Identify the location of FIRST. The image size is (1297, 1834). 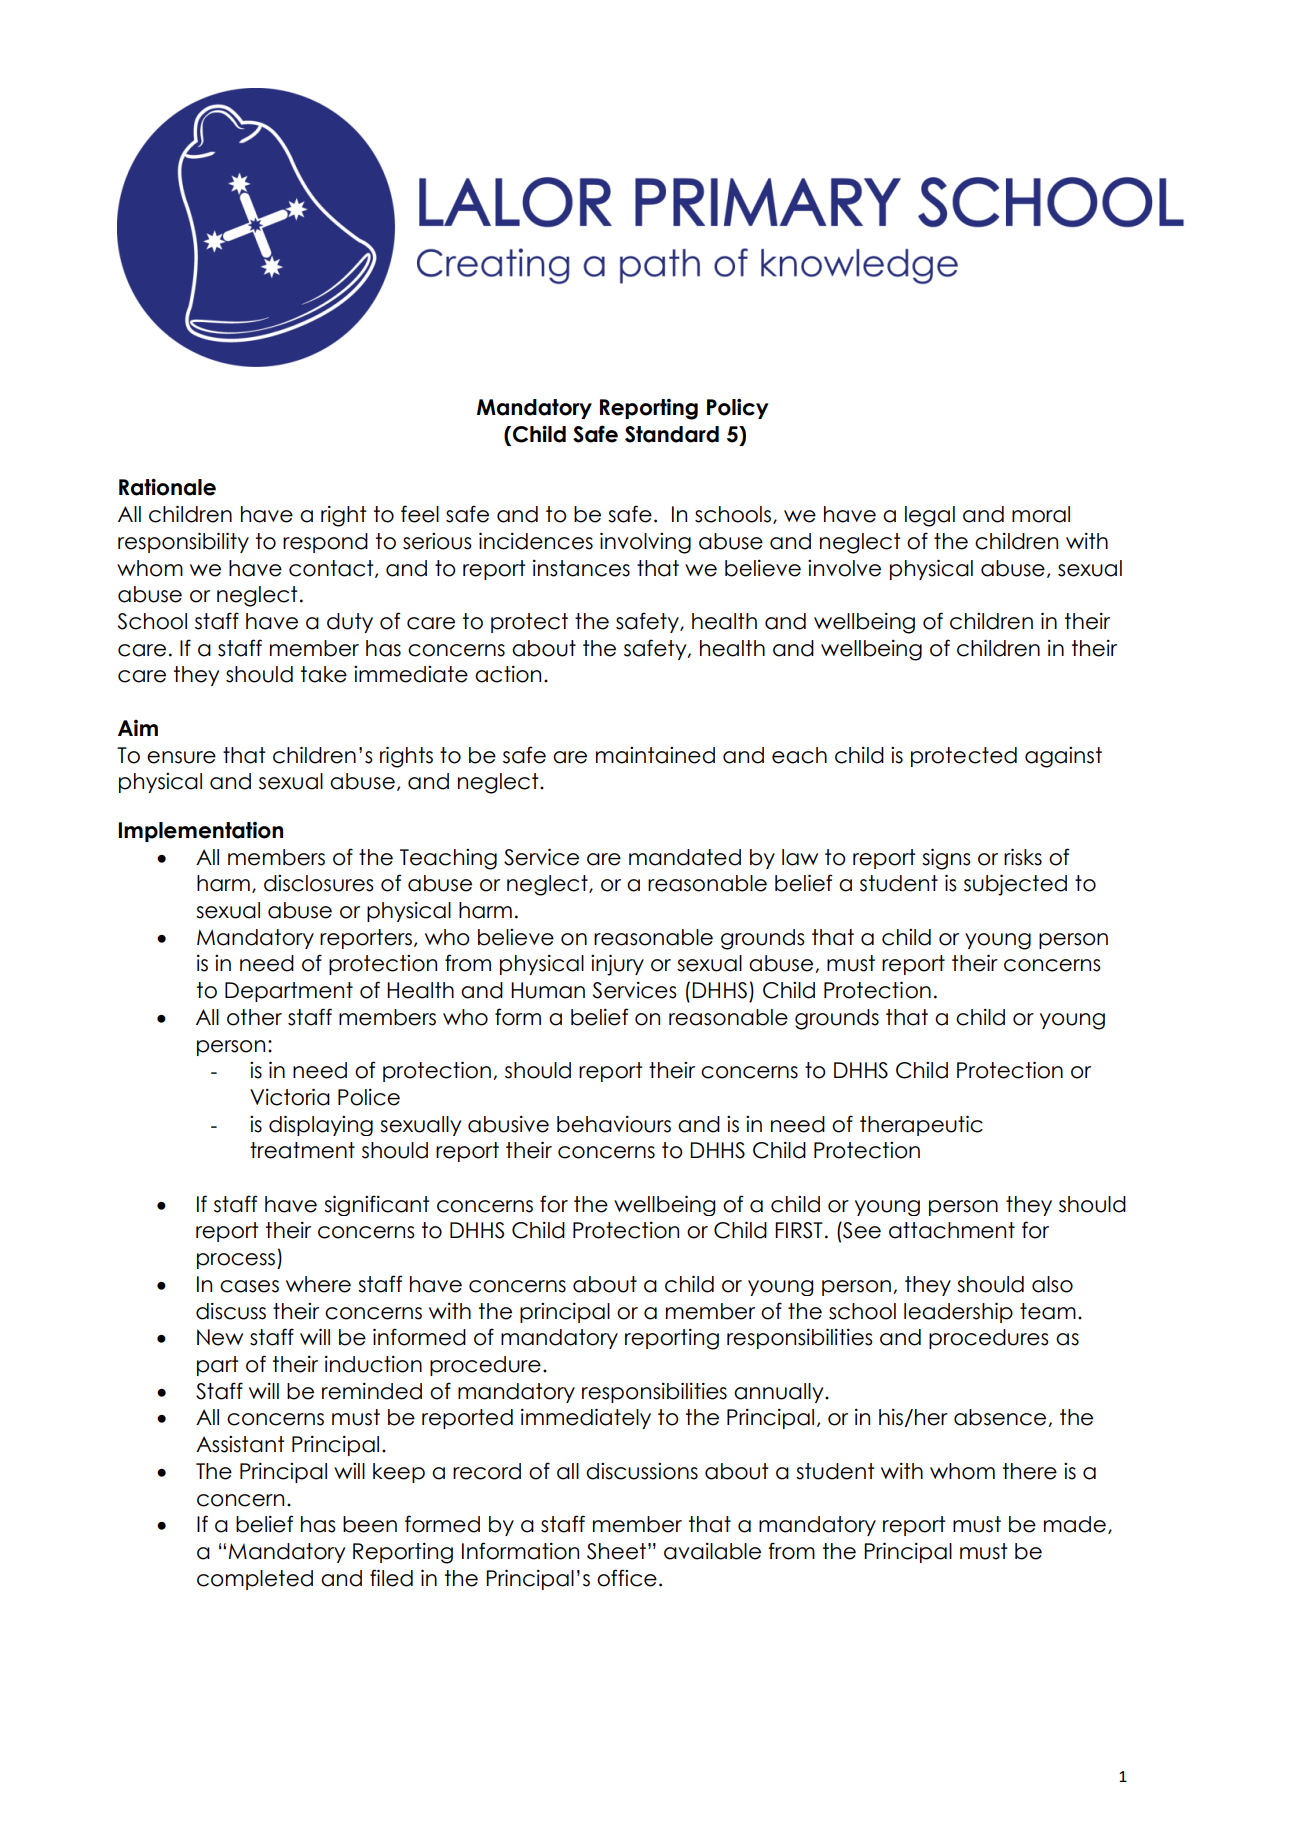
(799, 1230).
